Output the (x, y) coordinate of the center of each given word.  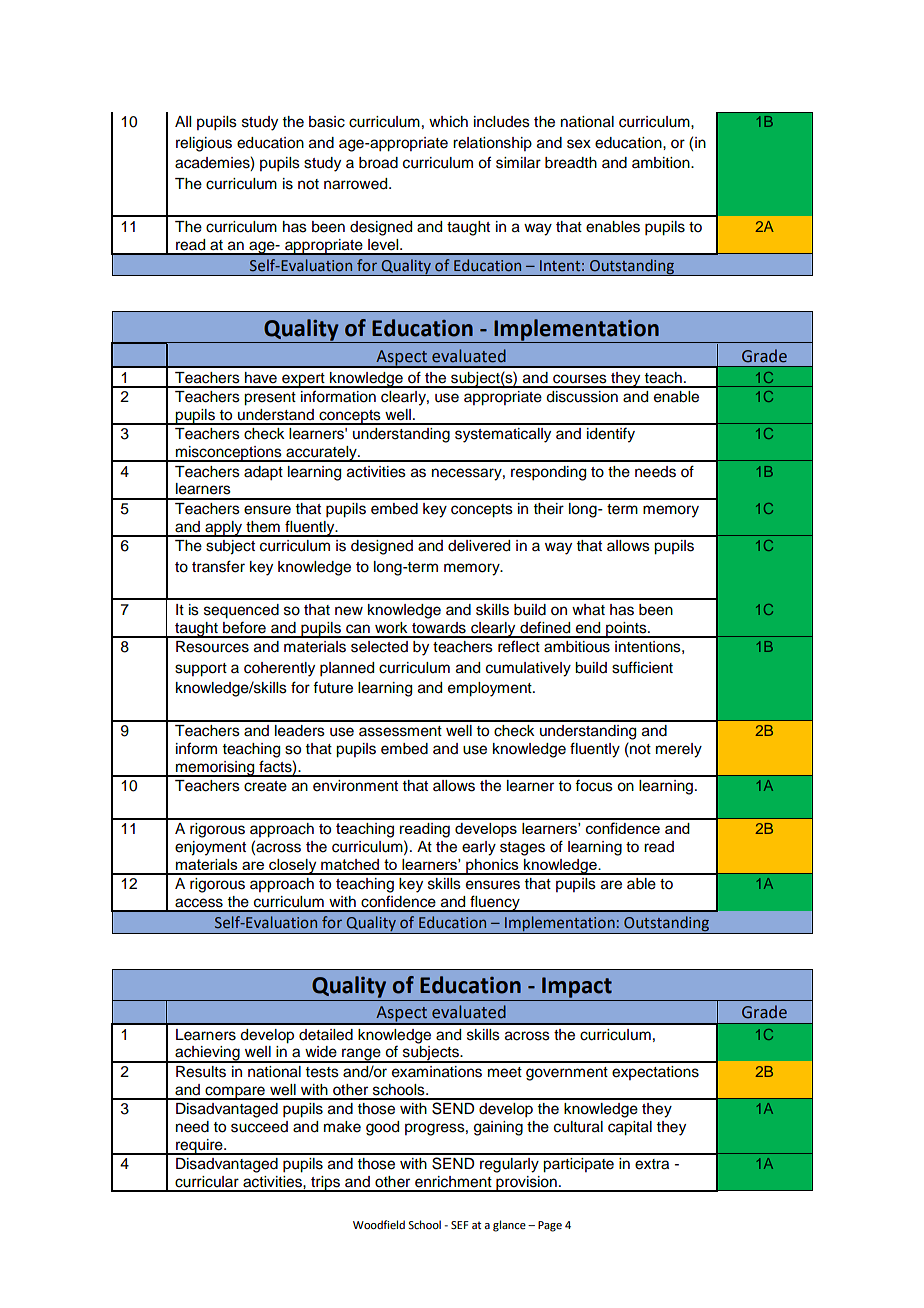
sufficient (642, 667)
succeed (259, 1127)
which (448, 122)
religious (204, 144)
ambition (662, 163)
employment (491, 689)
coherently (279, 669)
